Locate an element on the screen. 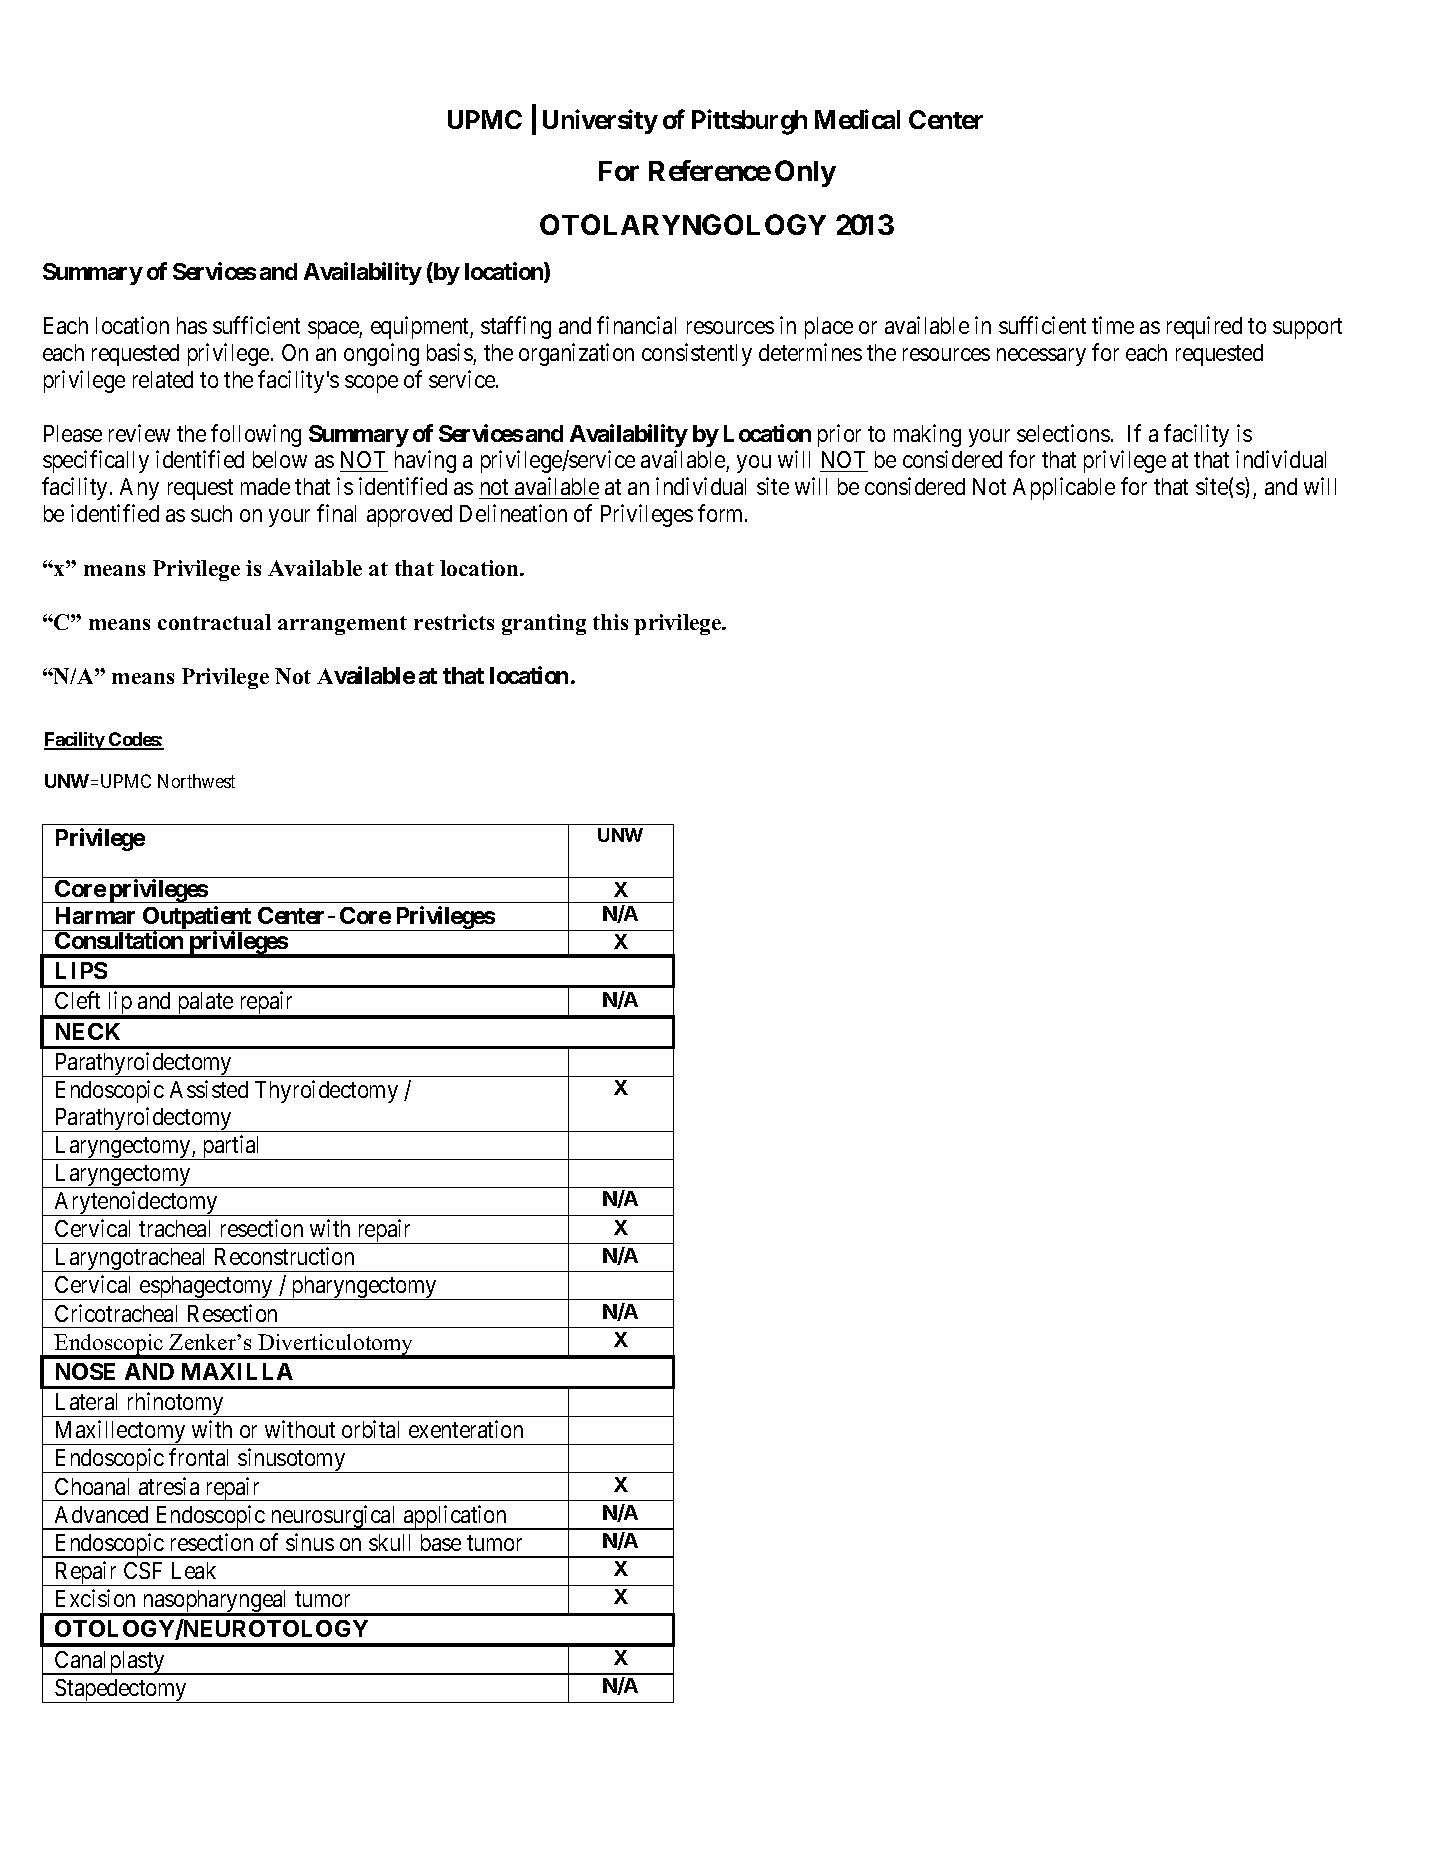  base is located at coordinates (441, 1542).
